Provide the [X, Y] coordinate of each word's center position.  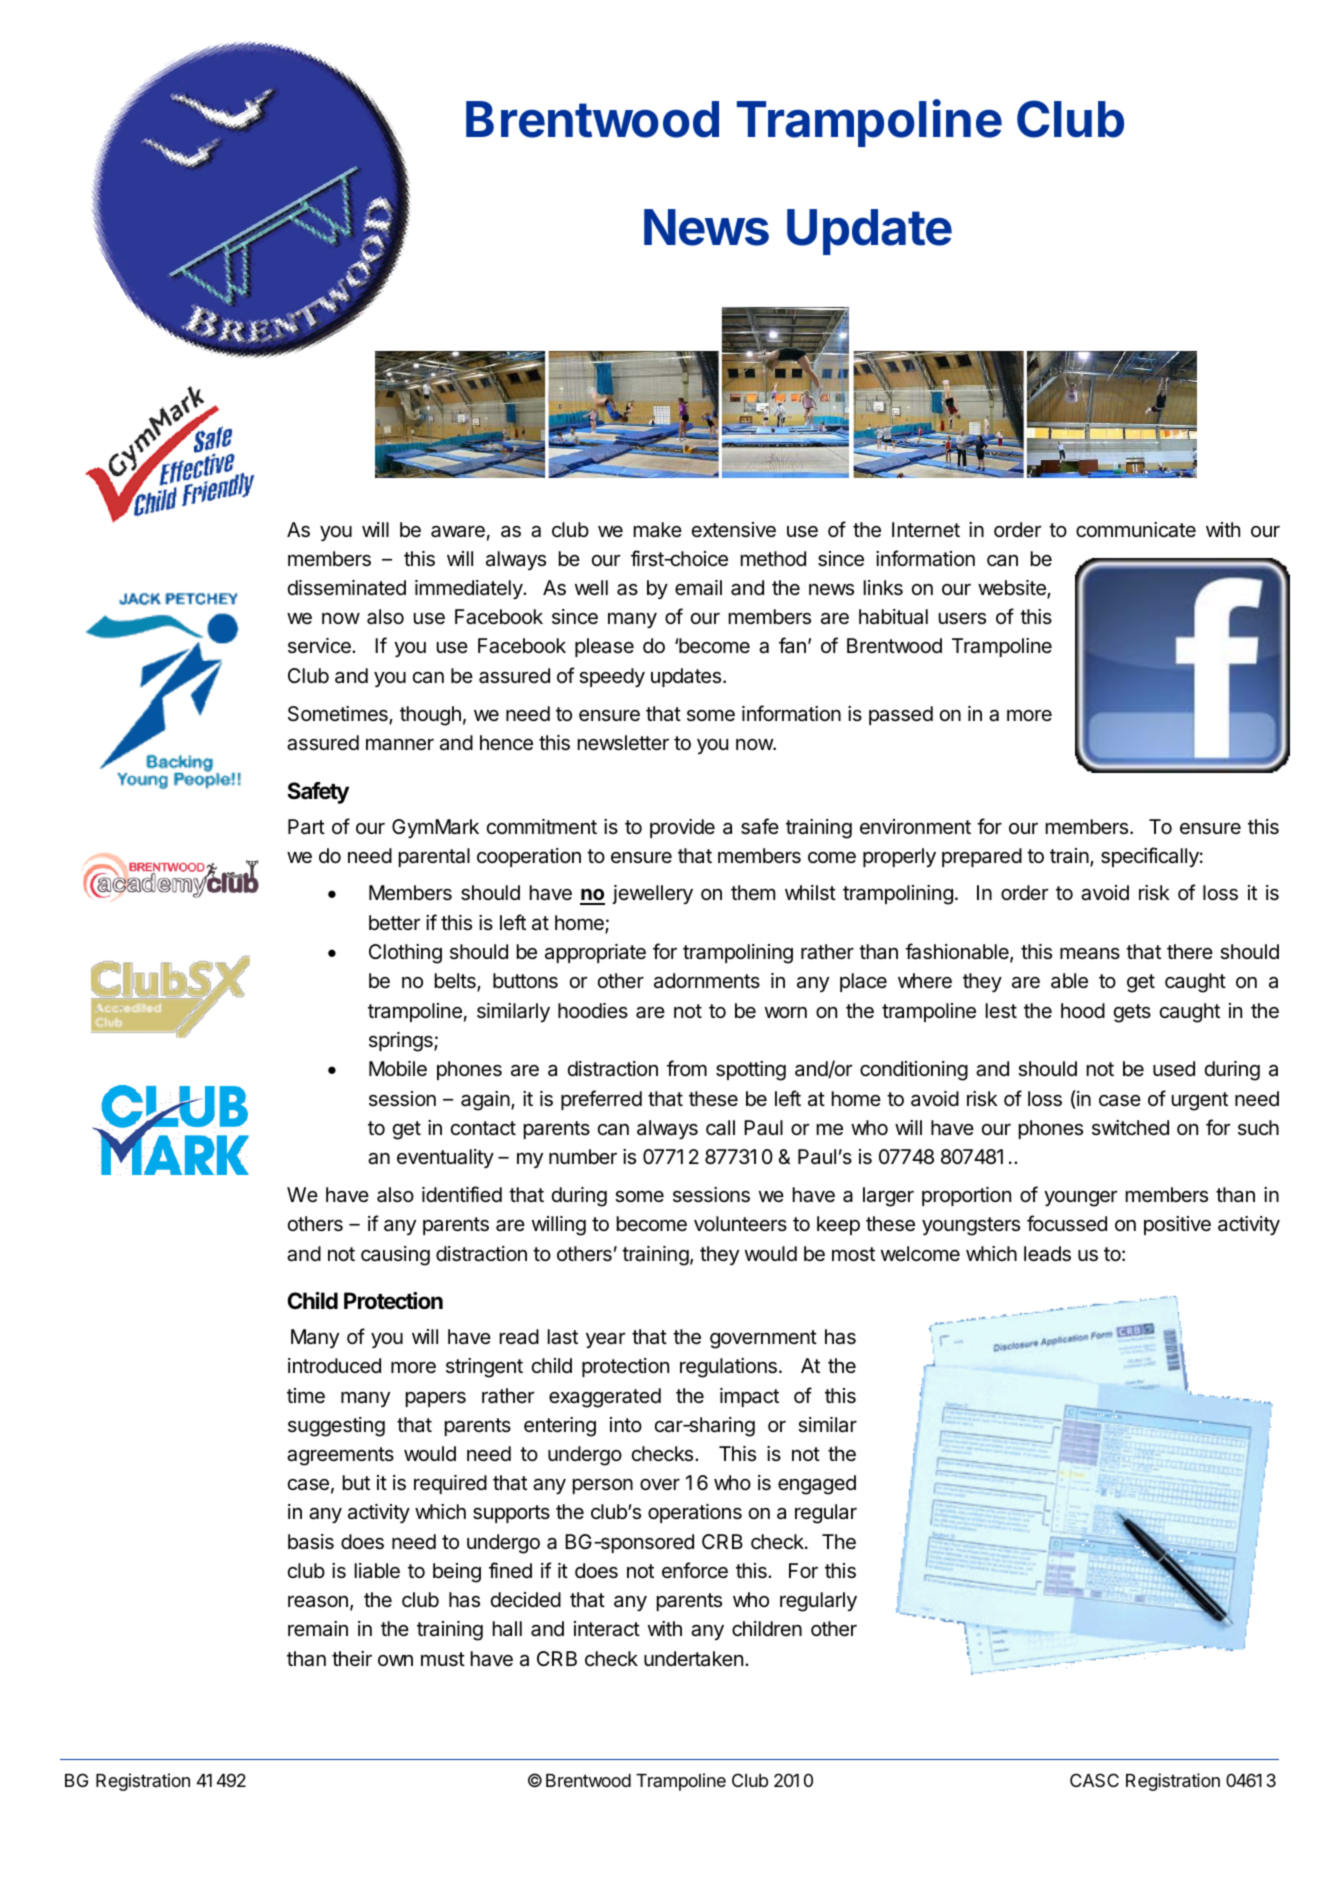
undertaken [693, 1659]
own [395, 1660]
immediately [469, 589]
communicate [1136, 530]
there [1190, 951]
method [773, 559]
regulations [728, 1368]
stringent [484, 1368]
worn [786, 1012]
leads [1047, 1254]
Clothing [405, 954]
